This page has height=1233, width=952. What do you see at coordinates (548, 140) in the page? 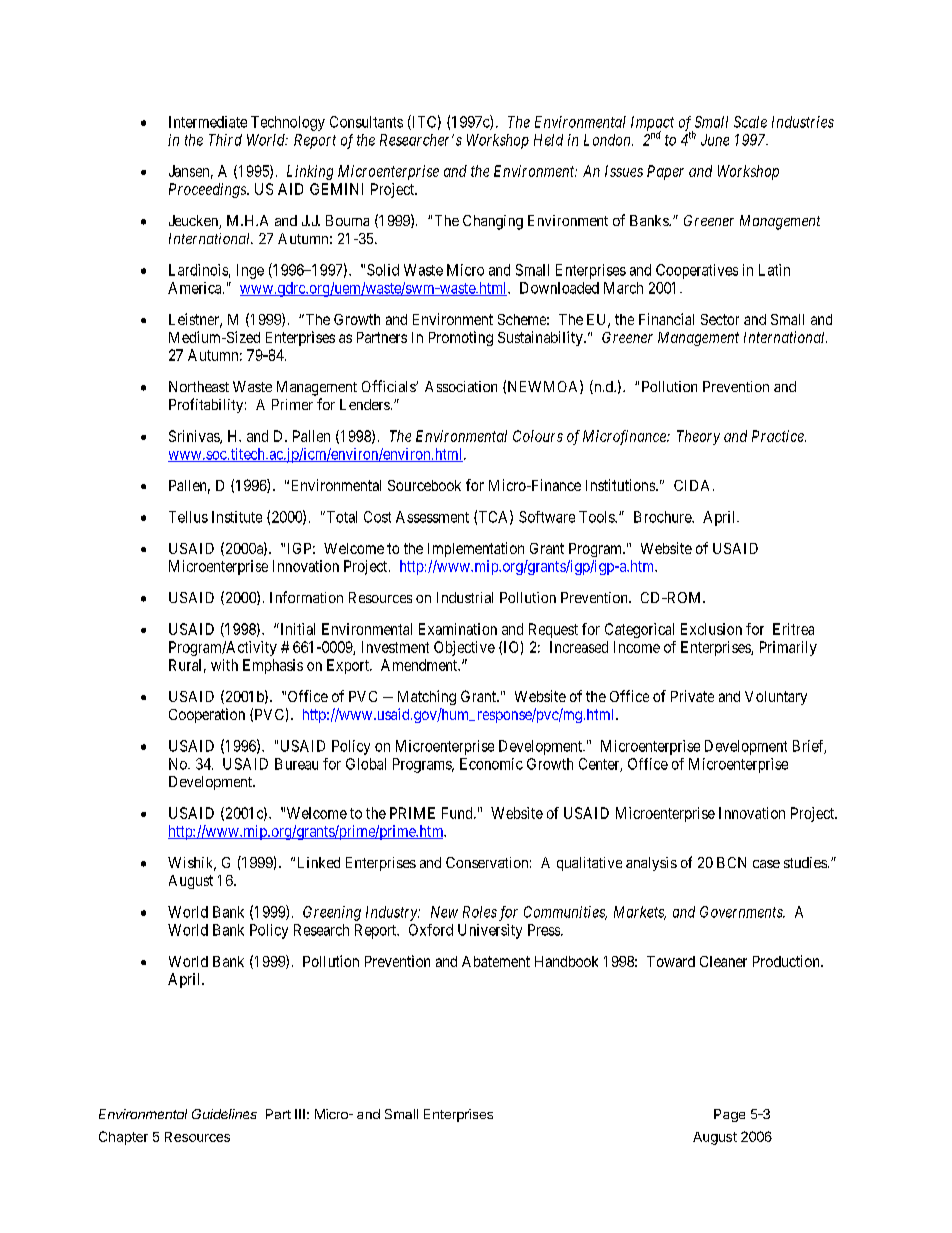
I see `Held` at bounding box center [548, 140].
